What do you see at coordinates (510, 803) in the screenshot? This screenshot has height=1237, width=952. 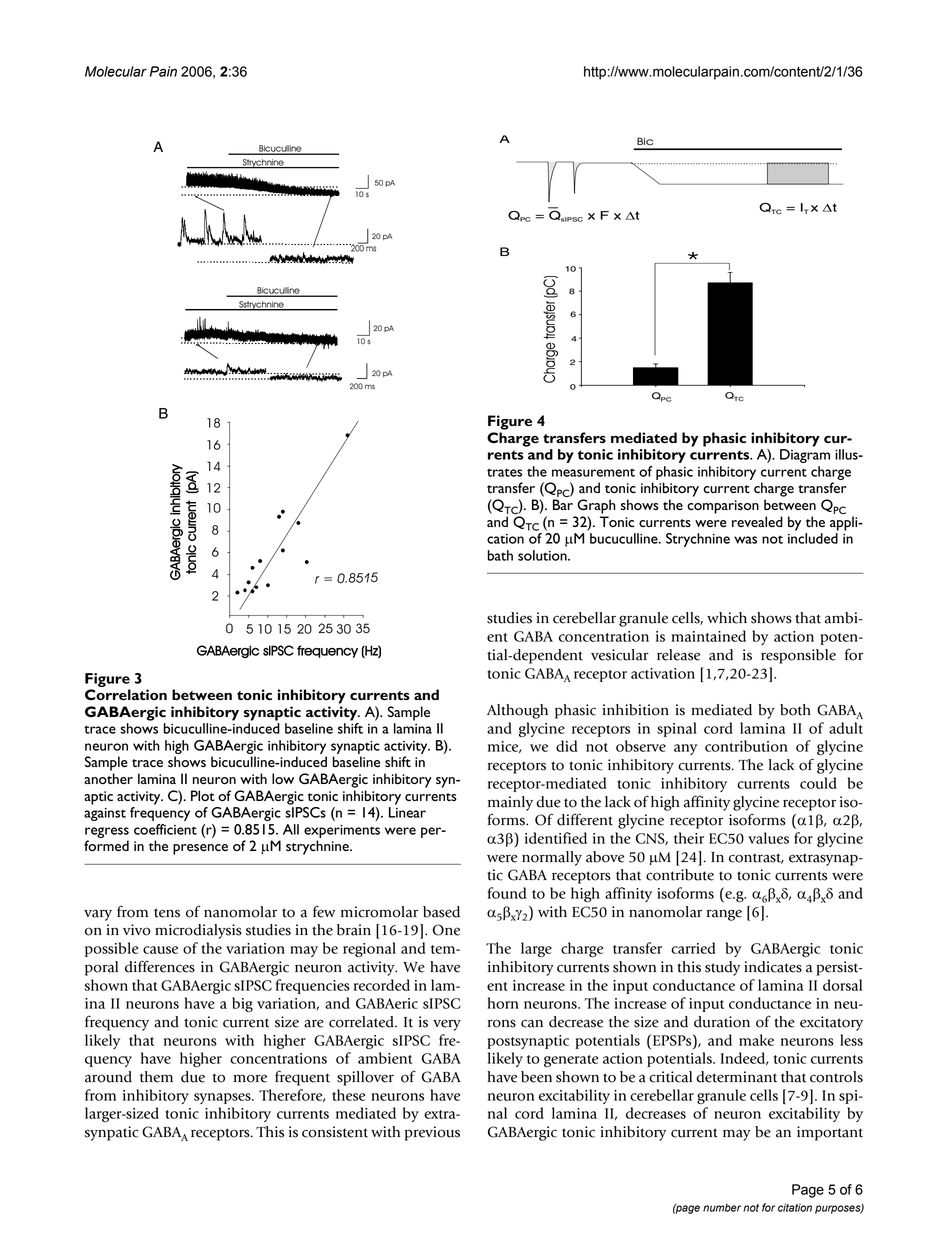 I see `mainly` at bounding box center [510, 803].
